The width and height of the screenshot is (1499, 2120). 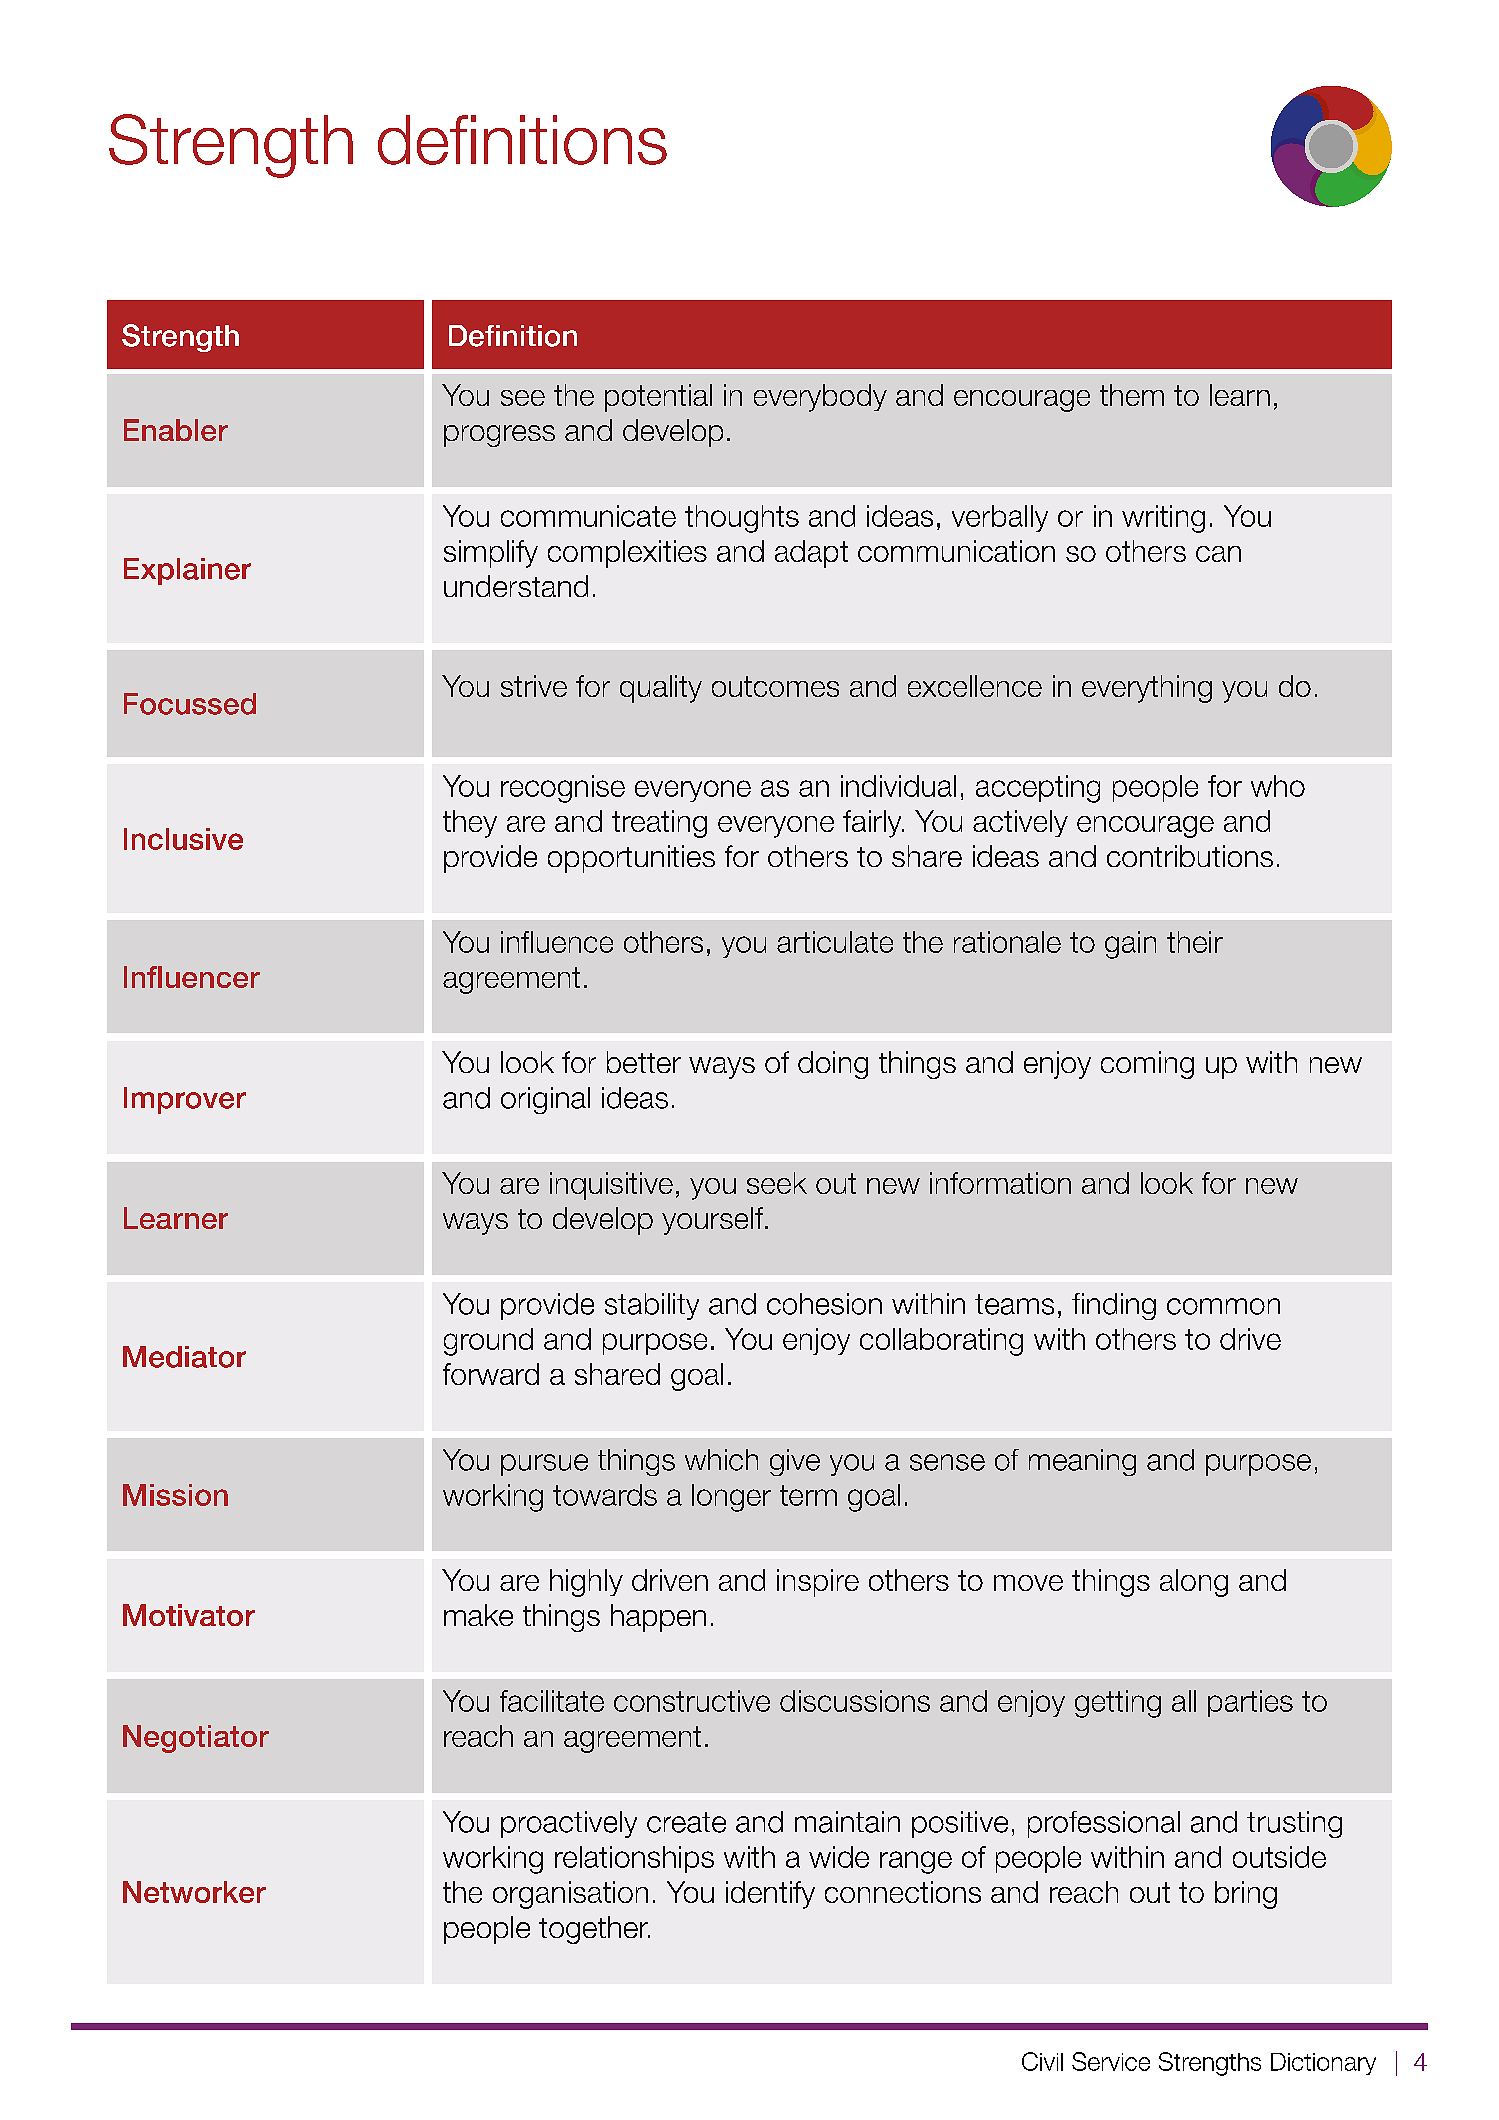 What do you see at coordinates (184, 1357) in the screenshot?
I see `Mediator` at bounding box center [184, 1357].
